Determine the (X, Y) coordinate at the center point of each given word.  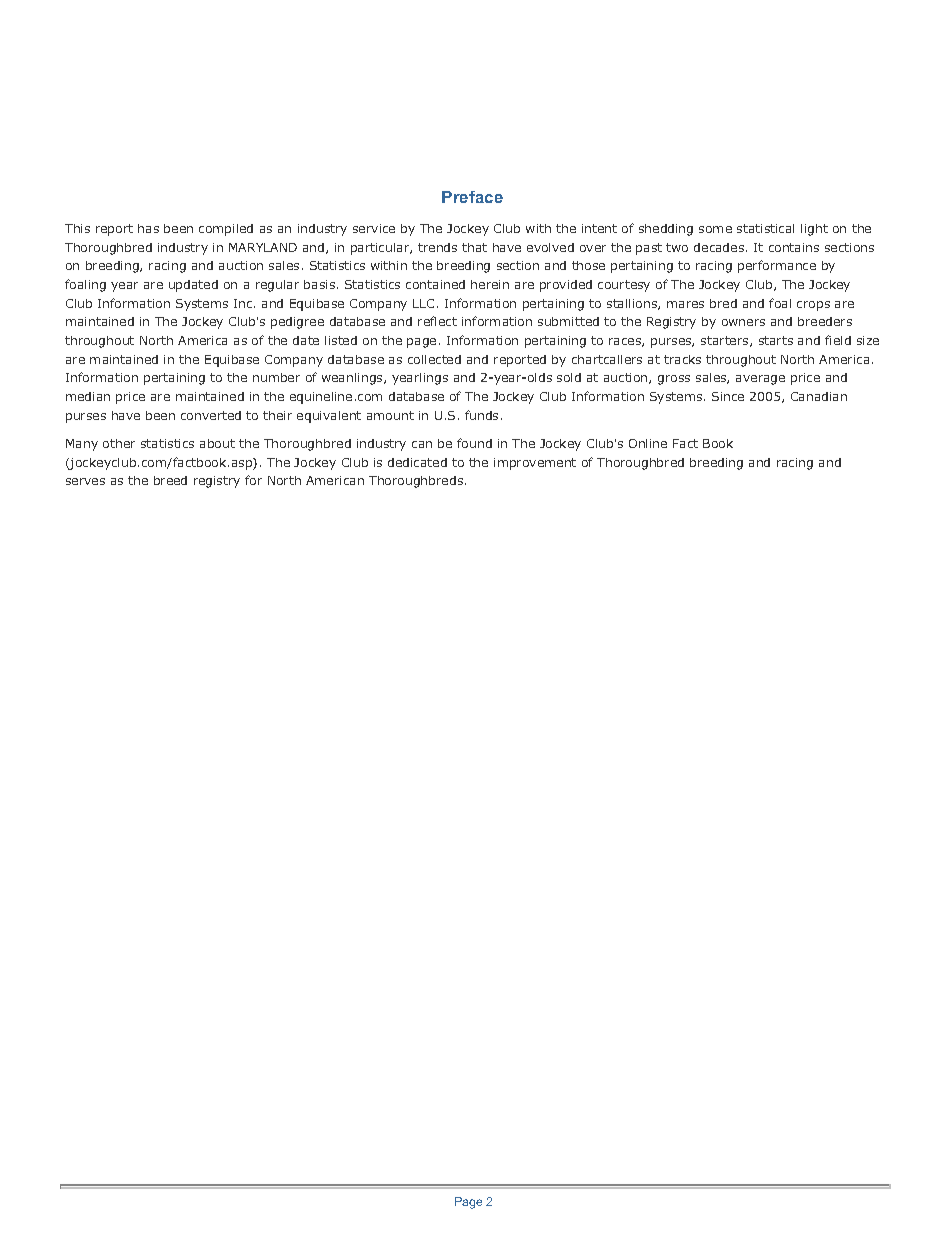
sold (569, 377)
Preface (472, 197)
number (276, 377)
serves (85, 481)
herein (490, 284)
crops (813, 306)
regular (277, 286)
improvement (535, 464)
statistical (765, 228)
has (148, 228)
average (760, 380)
